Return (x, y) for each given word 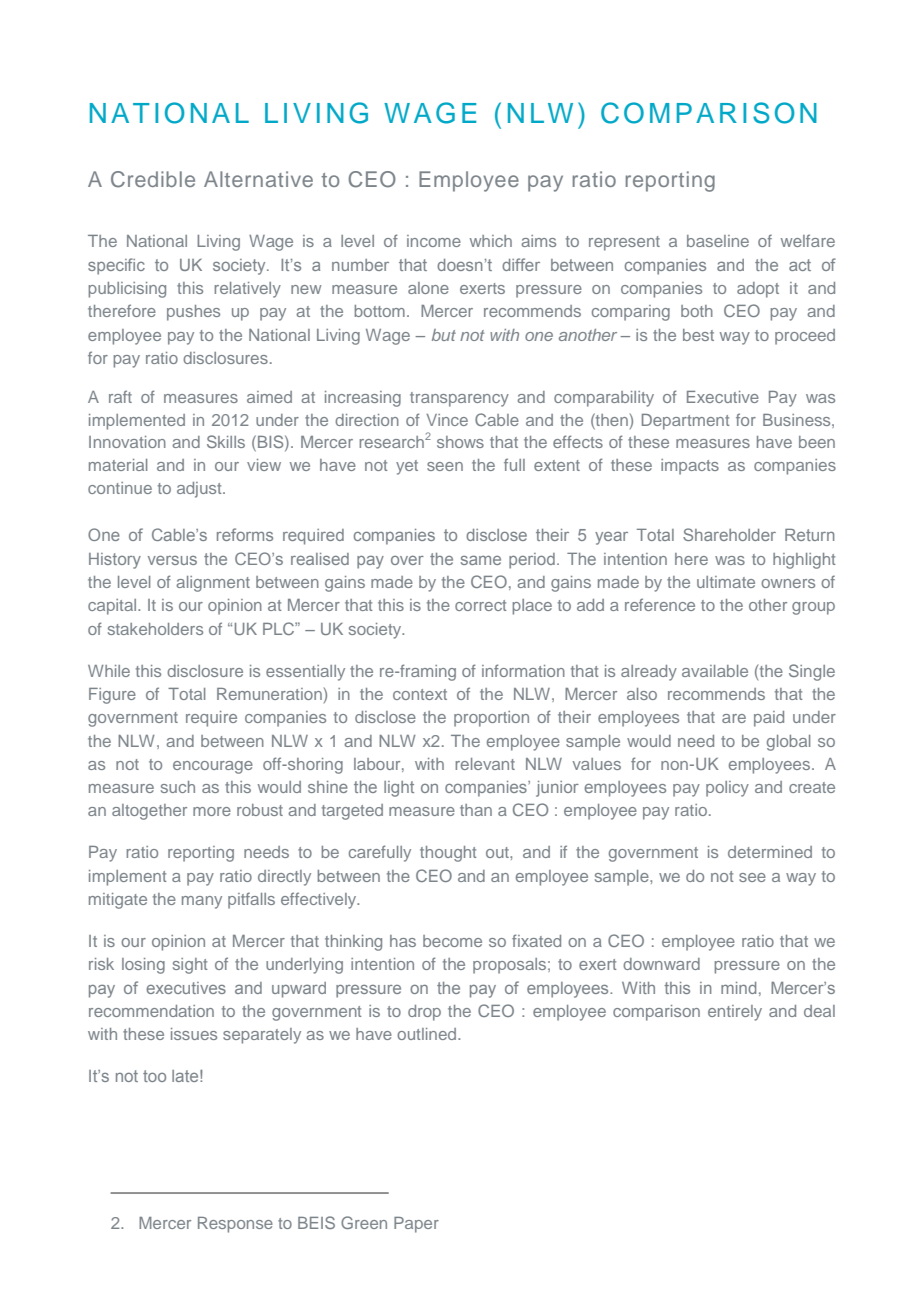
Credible (153, 179)
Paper (416, 1225)
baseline (718, 241)
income (434, 241)
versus (172, 560)
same (481, 560)
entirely (735, 1013)
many (202, 902)
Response (235, 1225)
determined (770, 852)
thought (448, 854)
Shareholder (729, 534)
